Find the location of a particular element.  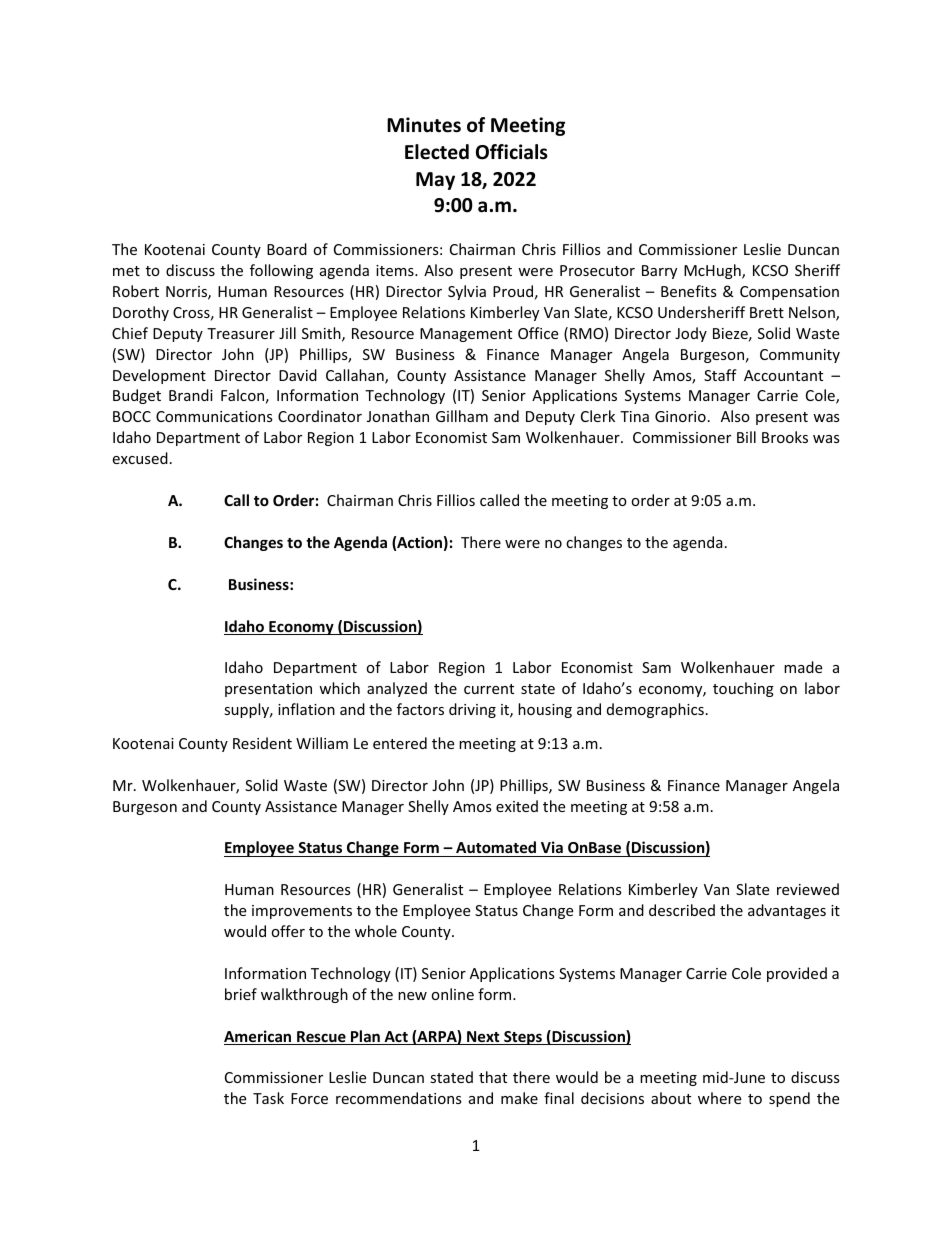

Barry is located at coordinates (659, 272).
